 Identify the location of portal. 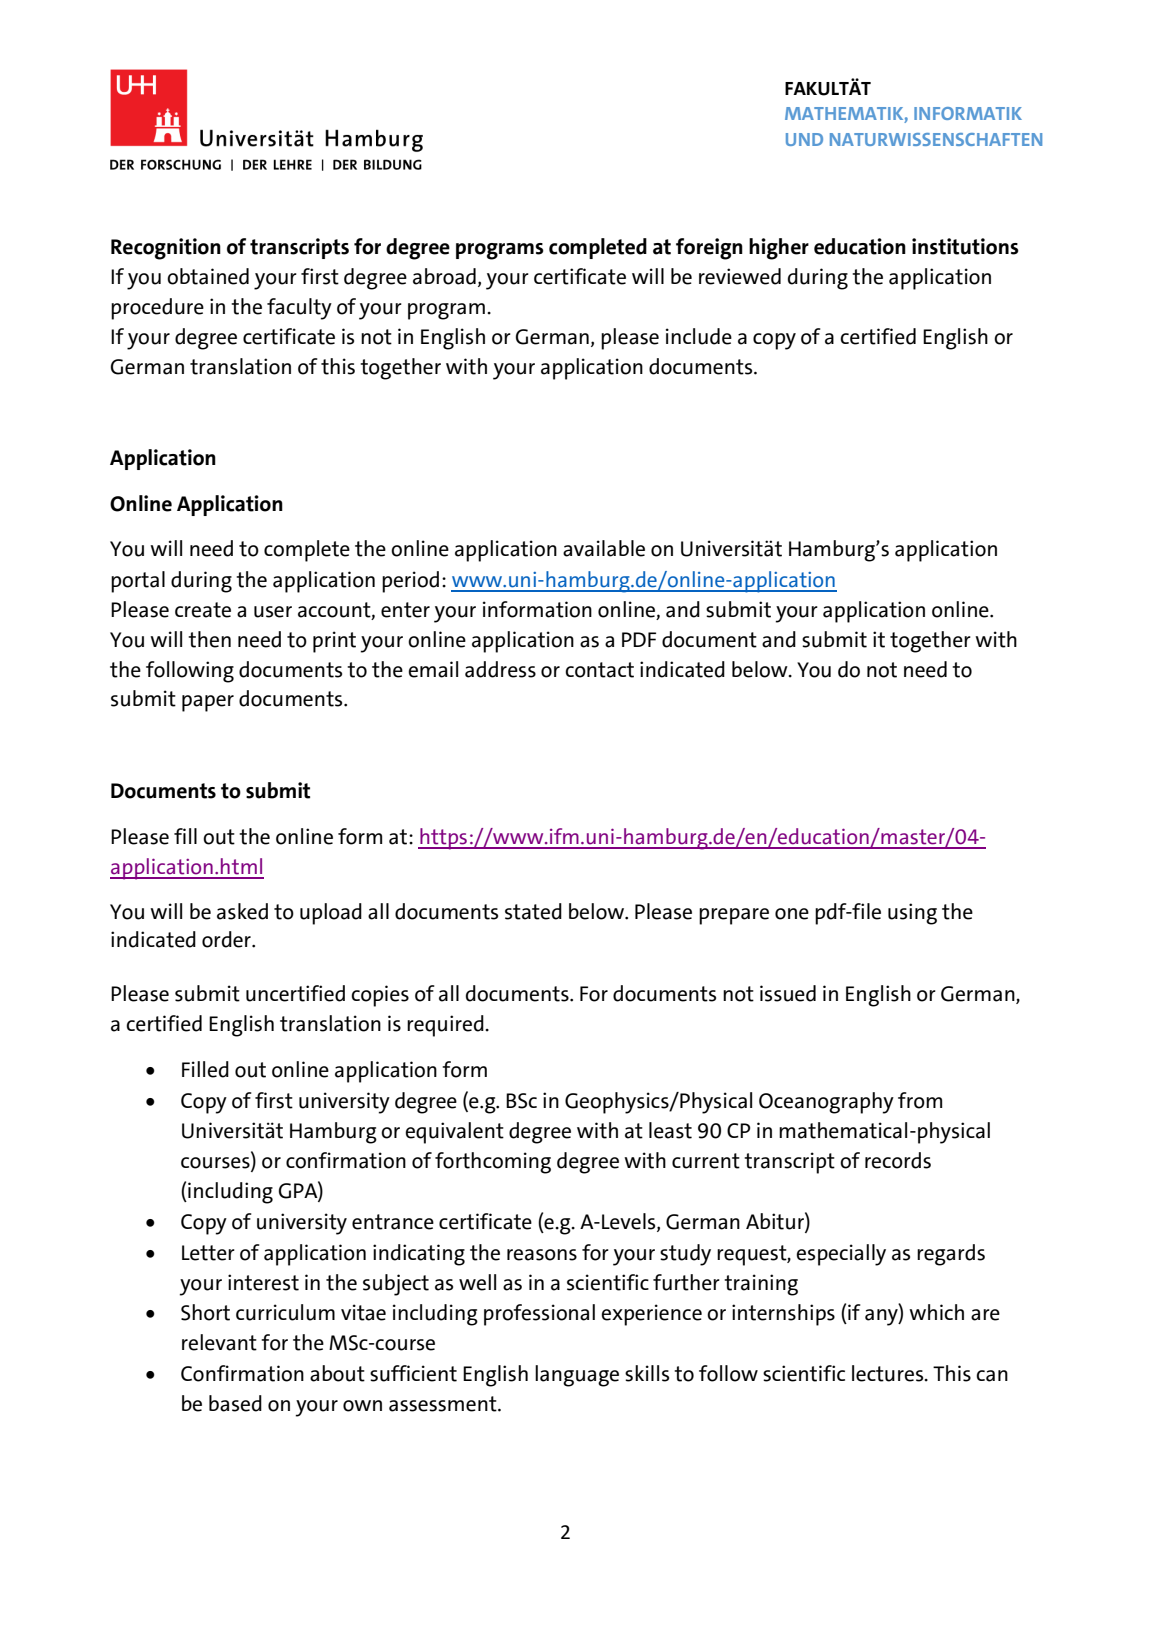
(138, 582).
